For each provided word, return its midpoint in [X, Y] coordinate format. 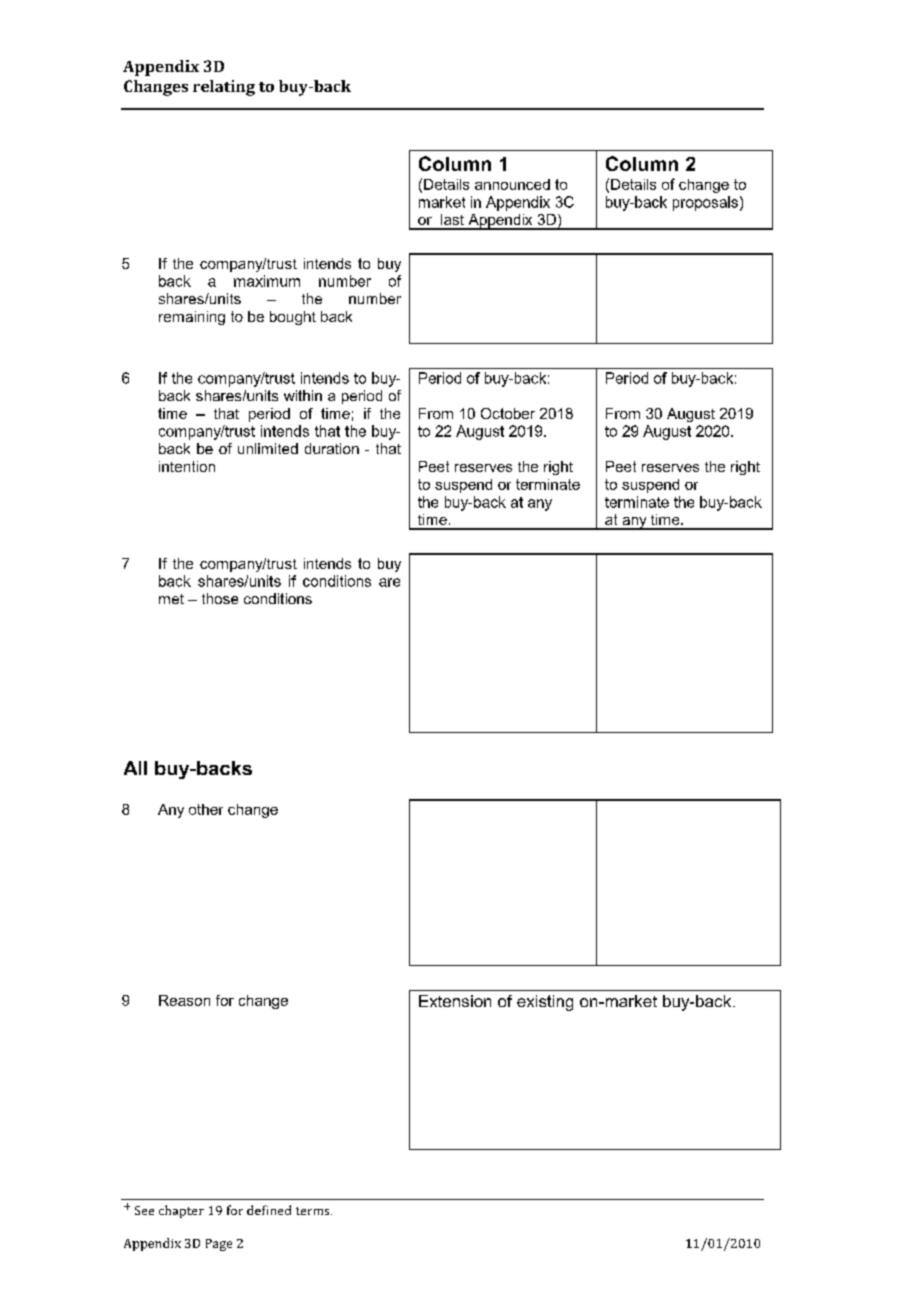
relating [224, 88]
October [508, 413]
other [206, 809]
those [220, 598]
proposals [705, 203]
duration [332, 448]
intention [187, 466]
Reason [184, 1000]
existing [545, 1003]
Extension [455, 1001]
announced [512, 184]
